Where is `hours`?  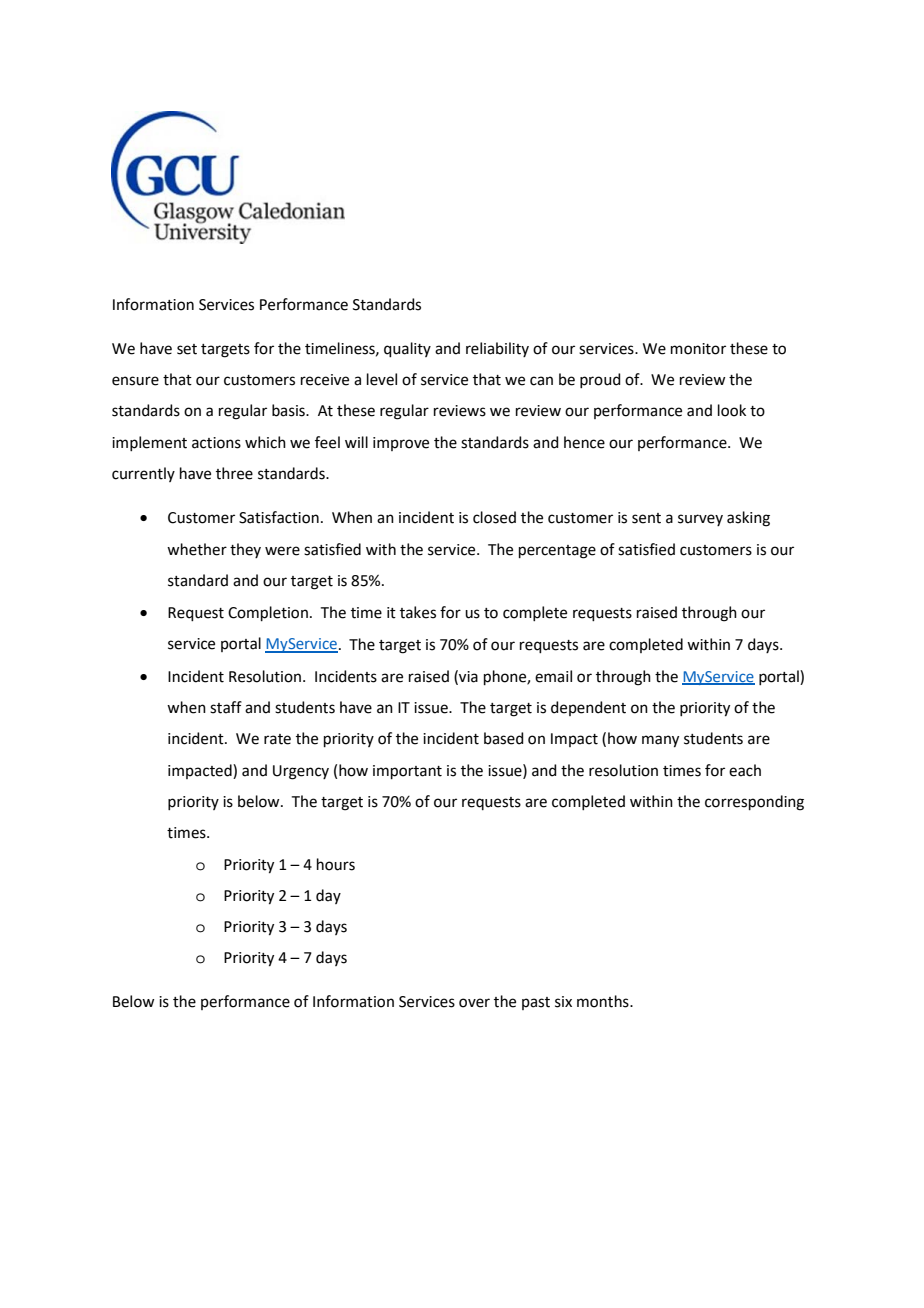
hours is located at coordinates (336, 864).
